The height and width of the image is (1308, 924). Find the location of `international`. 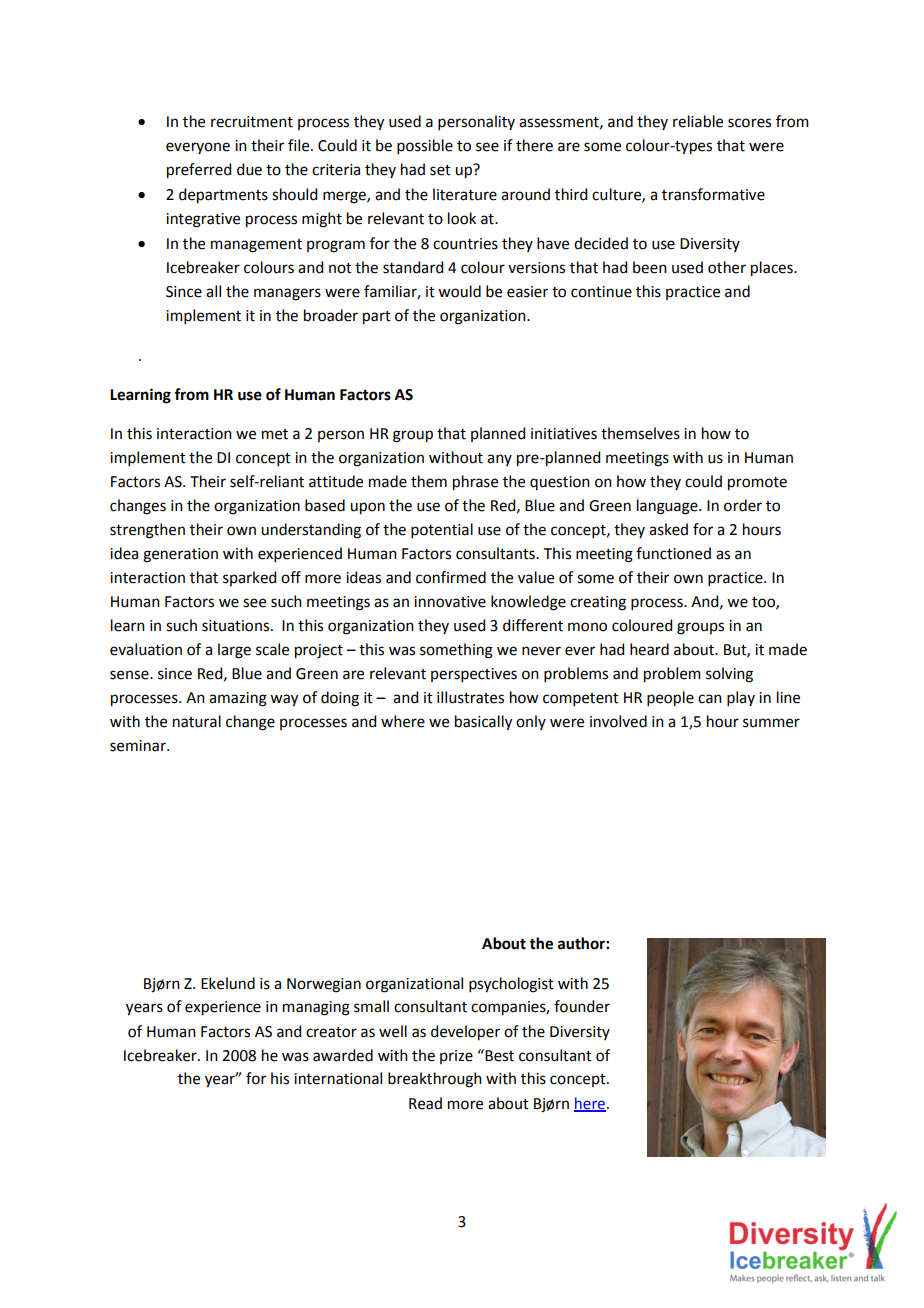

international is located at coordinates (338, 1078).
